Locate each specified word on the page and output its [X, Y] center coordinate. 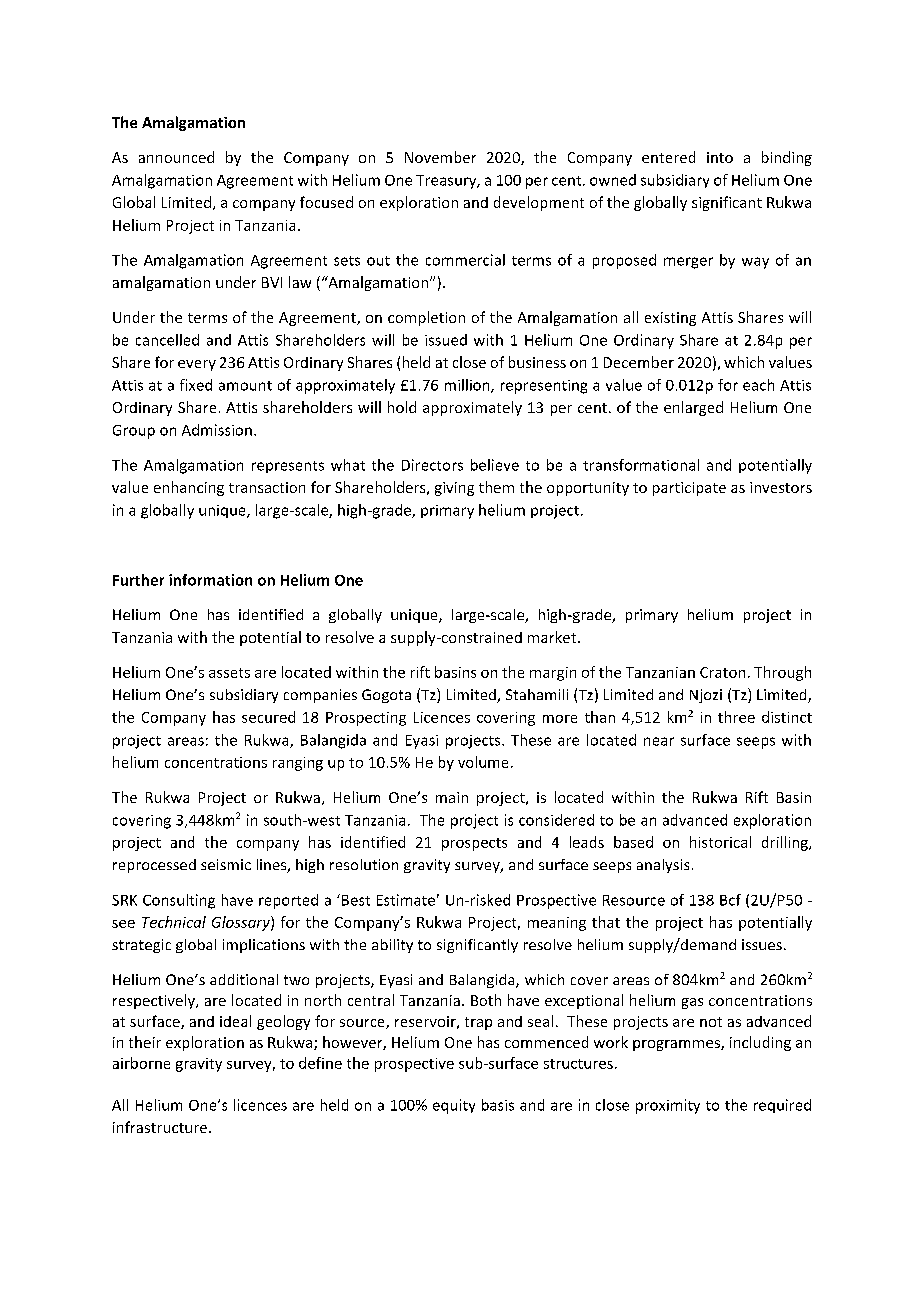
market [553, 637]
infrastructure [161, 1127]
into [720, 157]
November [440, 157]
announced [176, 157]
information [210, 580]
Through [782, 673]
